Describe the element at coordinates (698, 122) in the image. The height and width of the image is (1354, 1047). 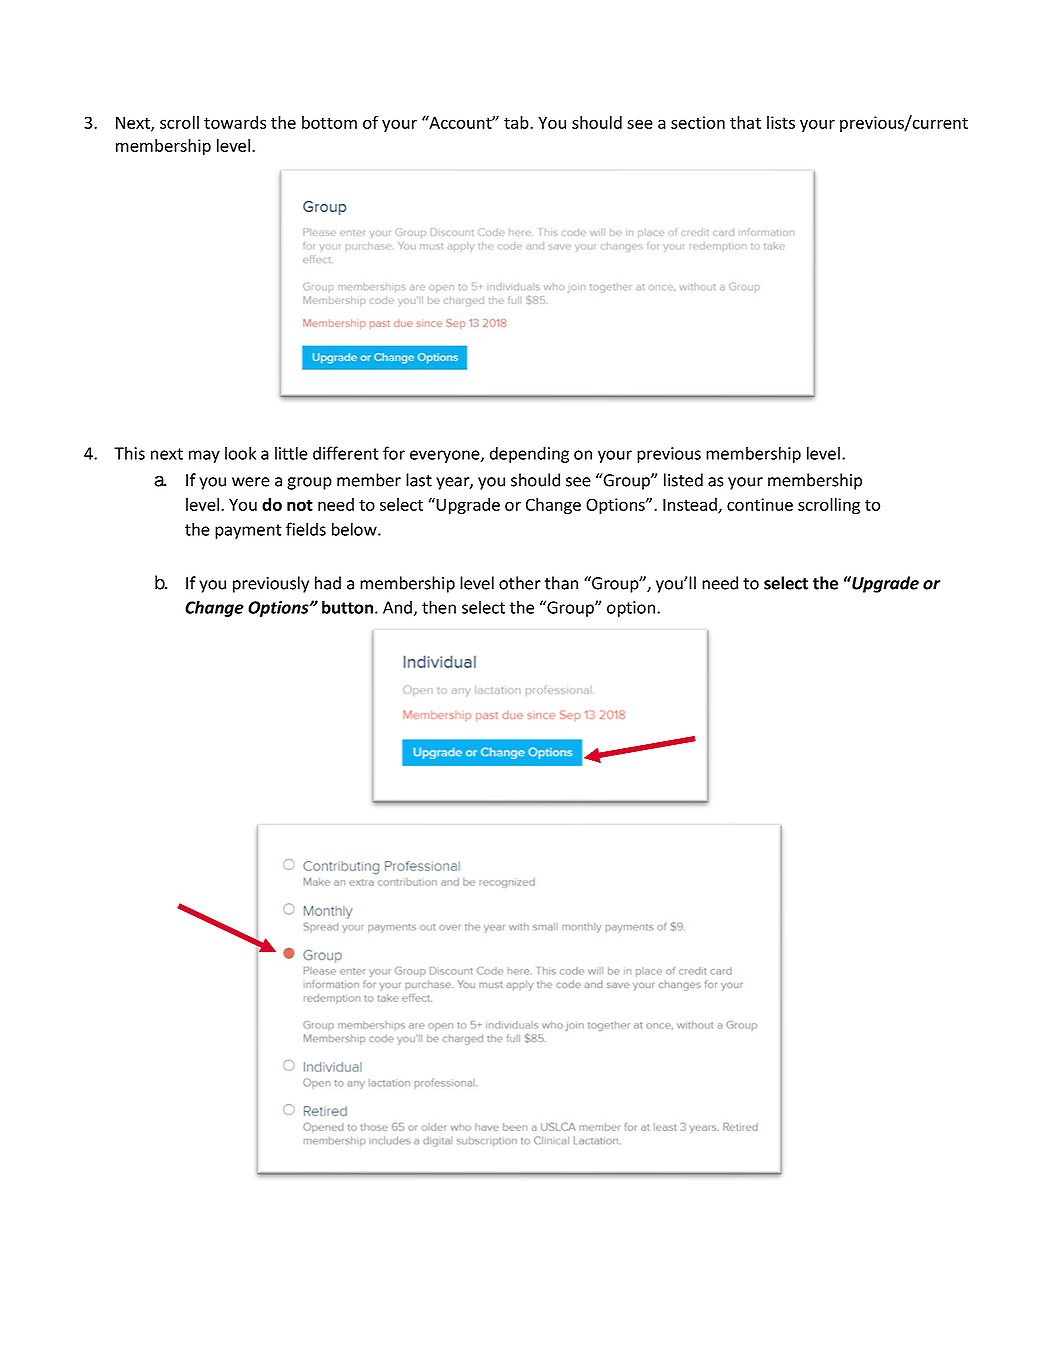
I see `section` at that location.
